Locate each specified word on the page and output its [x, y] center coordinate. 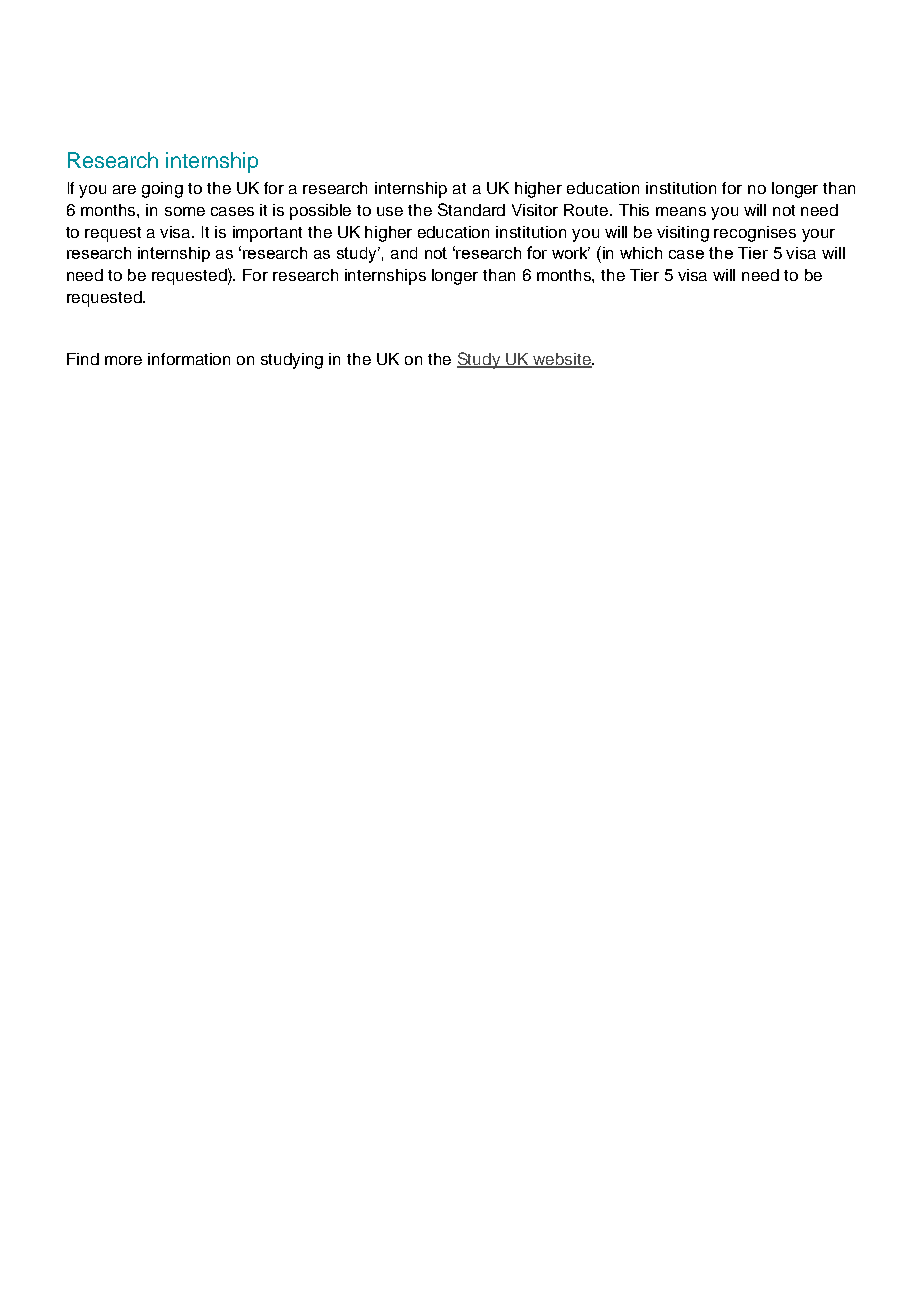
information [189, 359]
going [162, 190]
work [571, 253]
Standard [471, 209]
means [681, 211]
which [641, 253]
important [267, 234]
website [562, 360]
